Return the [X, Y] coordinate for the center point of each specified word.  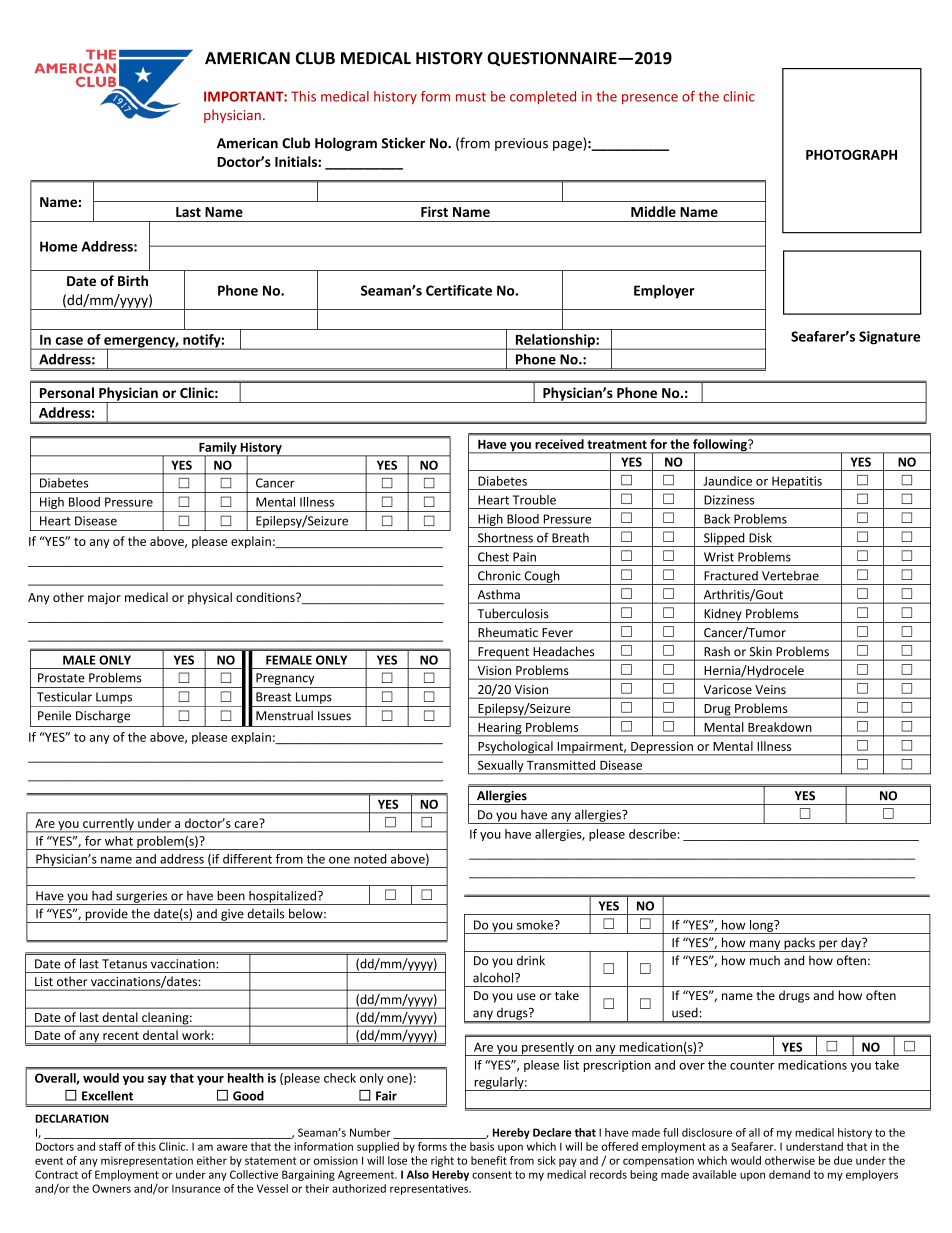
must [471, 97]
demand [789, 1174]
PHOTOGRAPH [851, 154]
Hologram [346, 144]
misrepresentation [147, 1161]
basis [482, 1146]
